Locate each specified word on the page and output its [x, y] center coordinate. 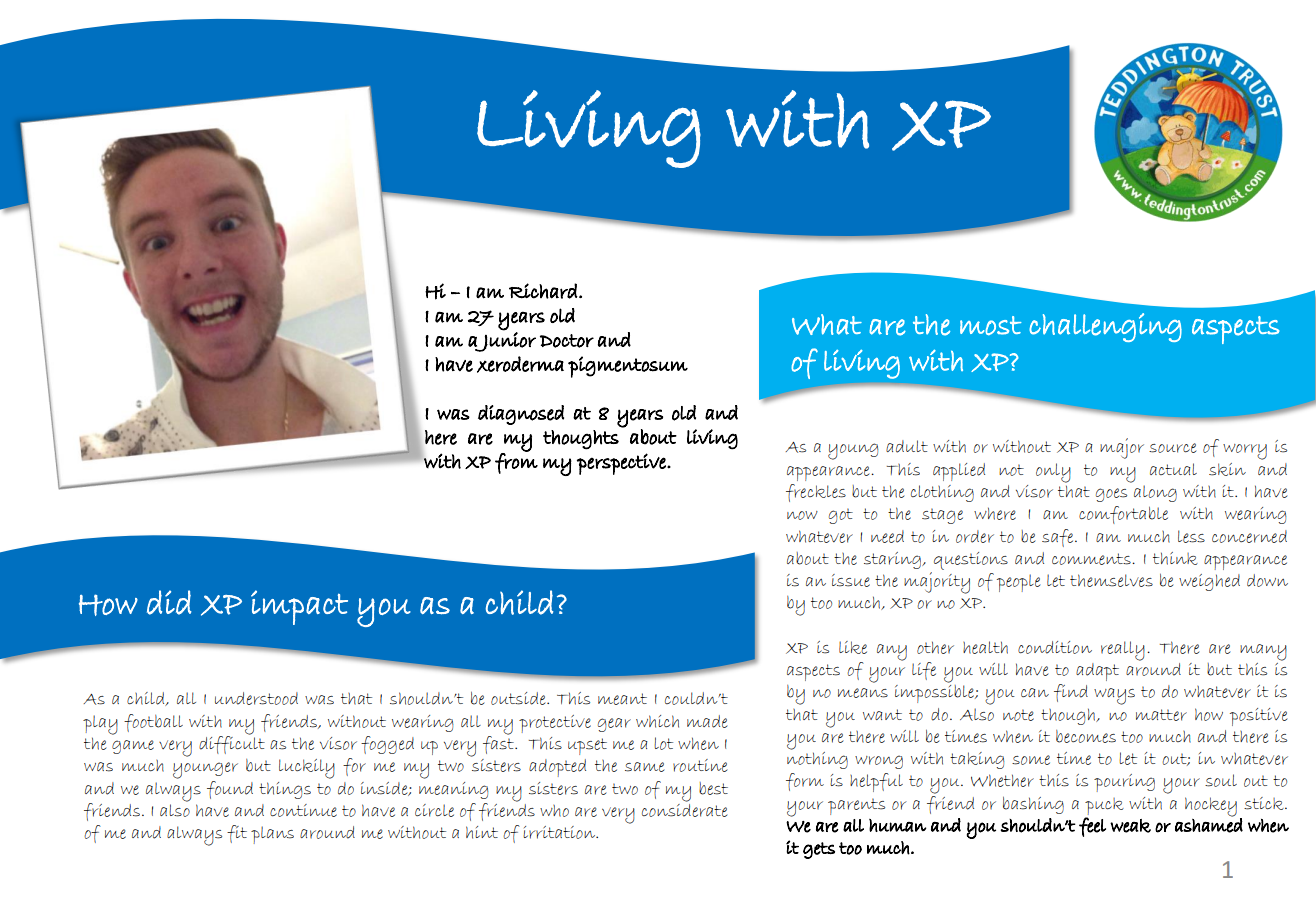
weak [1130, 826]
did [169, 602]
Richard [543, 291]
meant [622, 699]
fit [237, 834]
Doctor [567, 341]
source [1173, 448]
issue [851, 580]
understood [256, 698]
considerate [685, 809]
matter [1161, 715]
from [516, 462]
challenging [1105, 327]
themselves [1111, 580]
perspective [622, 464]
